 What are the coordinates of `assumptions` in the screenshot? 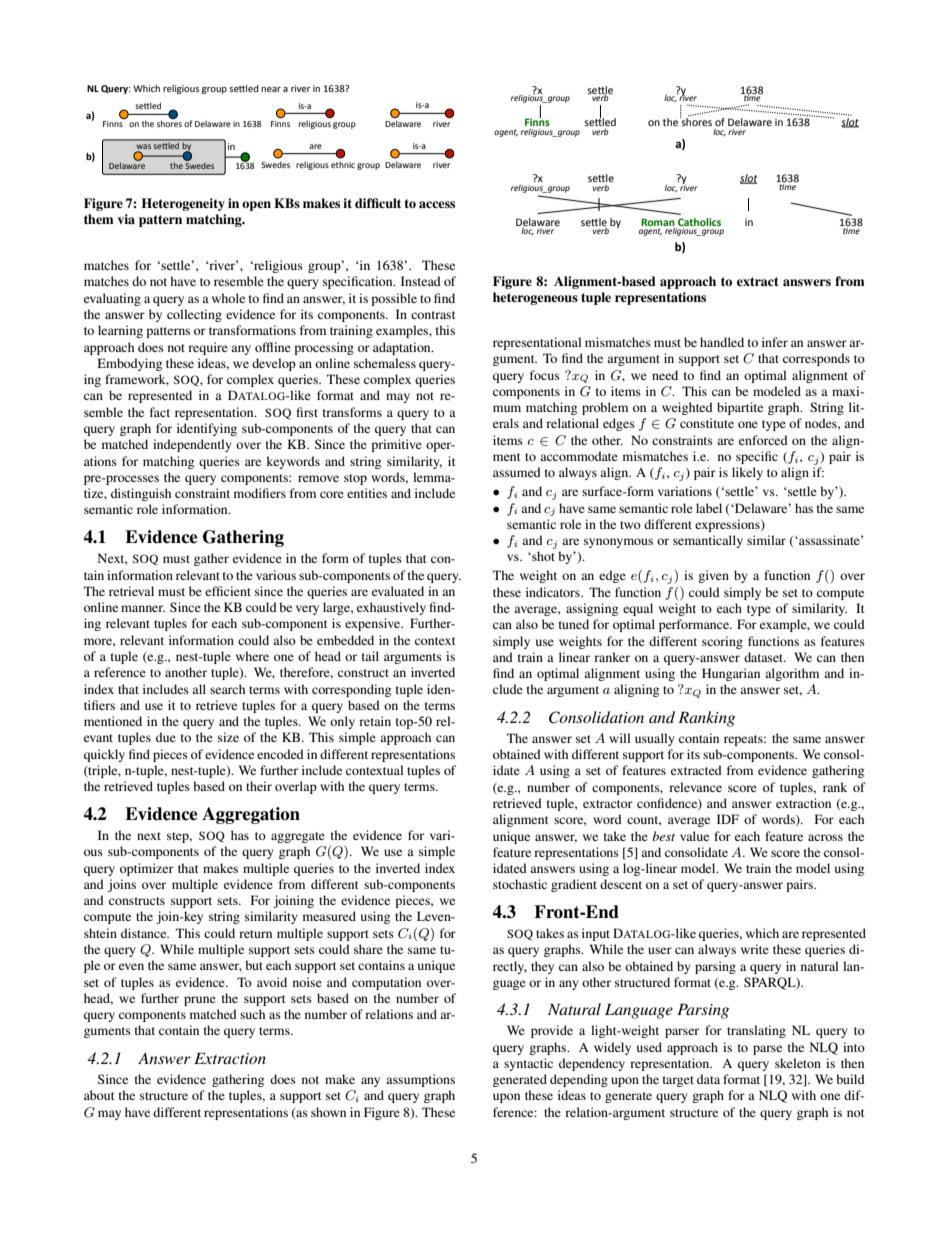 It's located at (420, 1080).
